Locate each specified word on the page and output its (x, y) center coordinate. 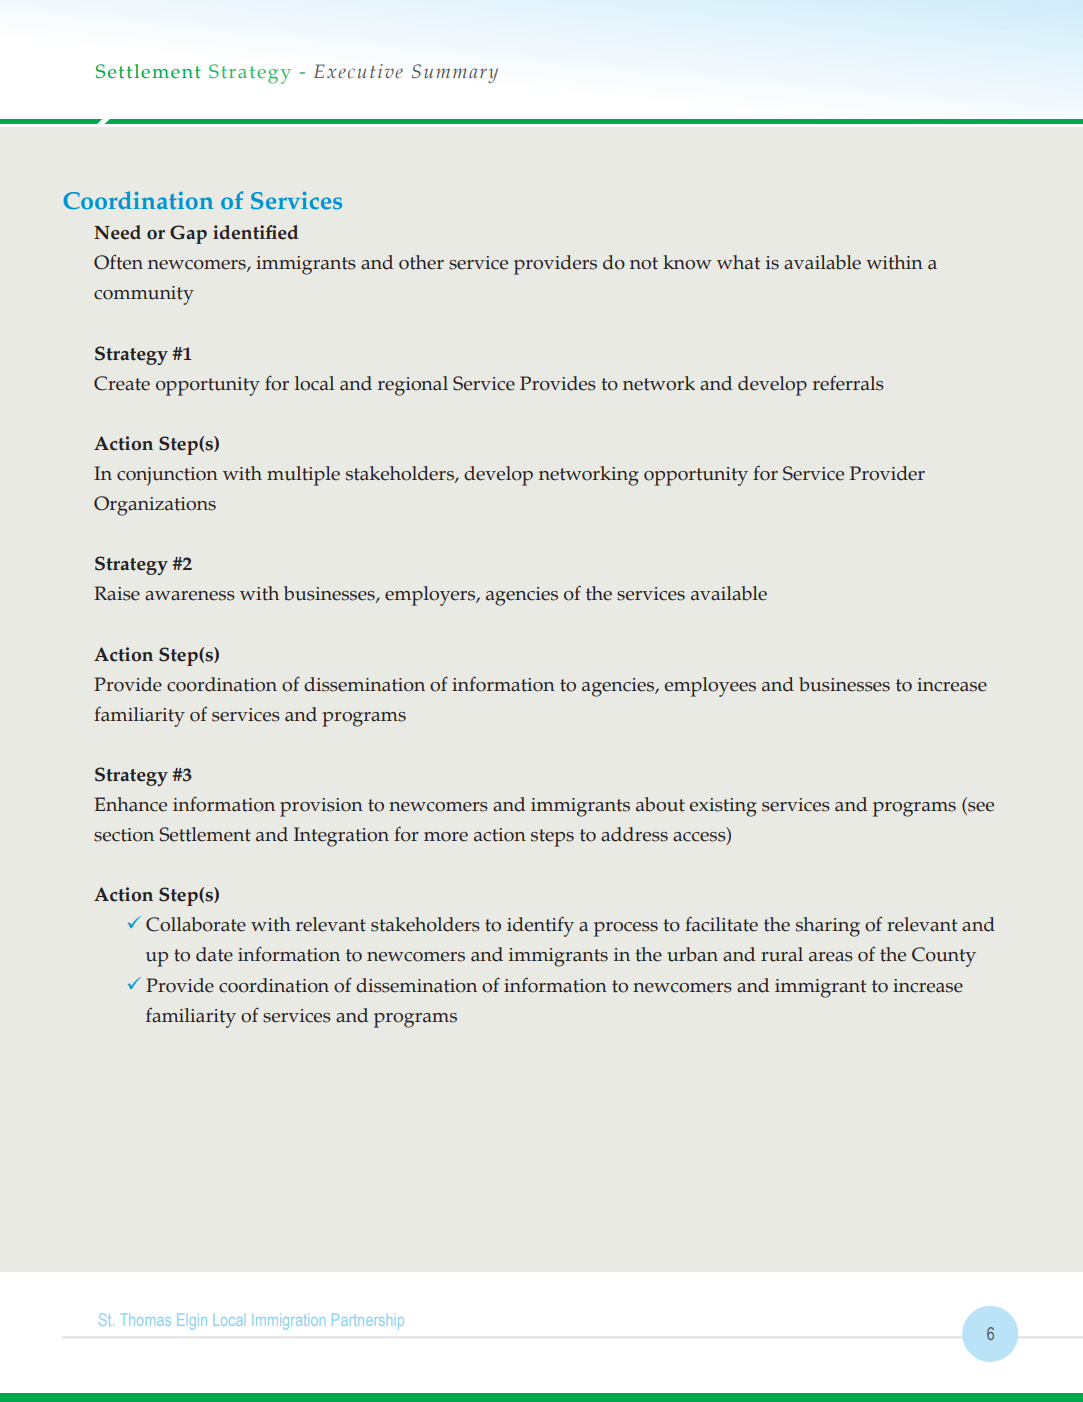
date (214, 954)
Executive (358, 71)
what (738, 262)
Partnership (368, 1321)
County (944, 957)
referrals (848, 383)
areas (831, 957)
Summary (455, 73)
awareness (190, 596)
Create (122, 383)
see (980, 808)
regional (413, 386)
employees (710, 687)
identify (540, 926)
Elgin (192, 1322)
